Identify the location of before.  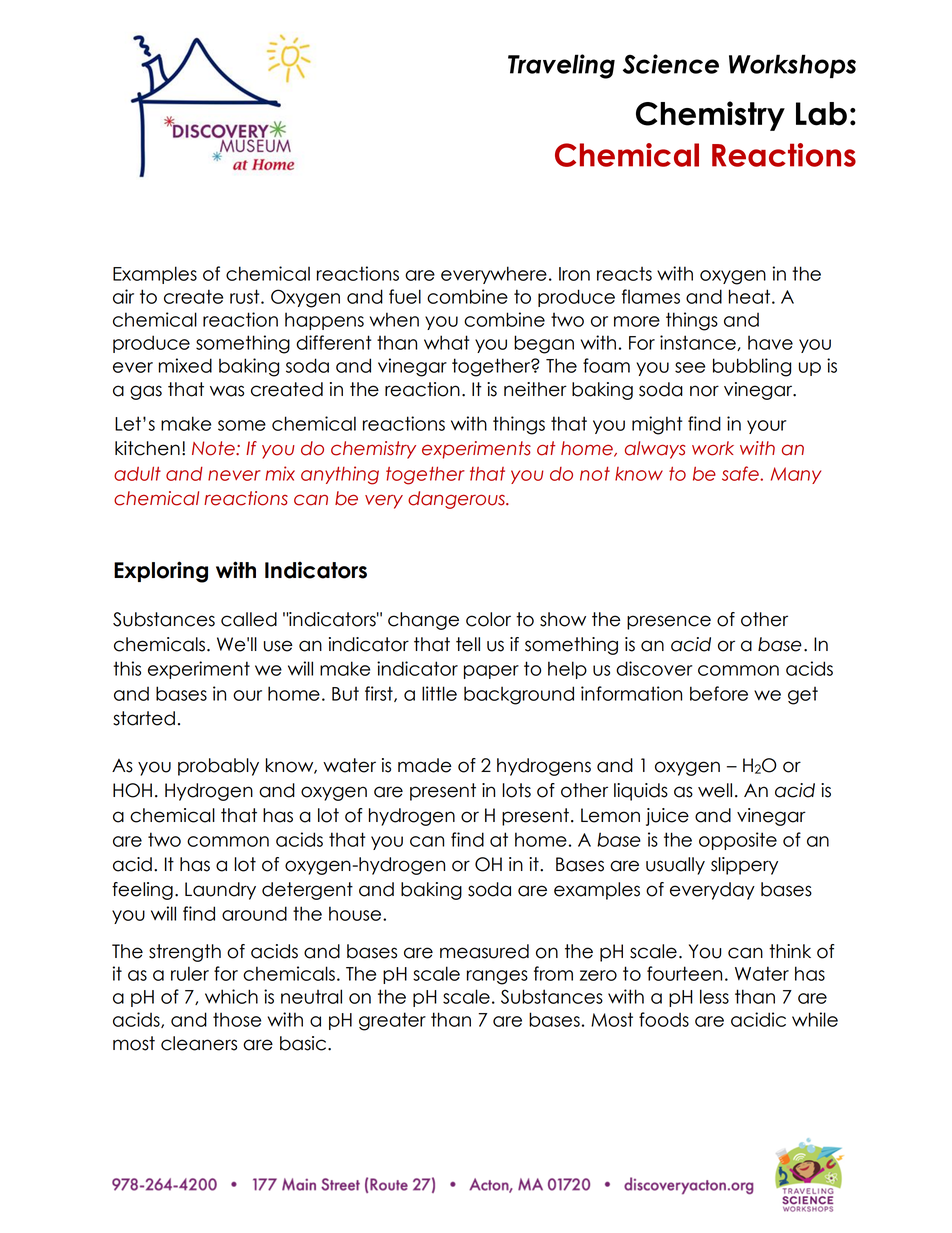
(719, 693).
